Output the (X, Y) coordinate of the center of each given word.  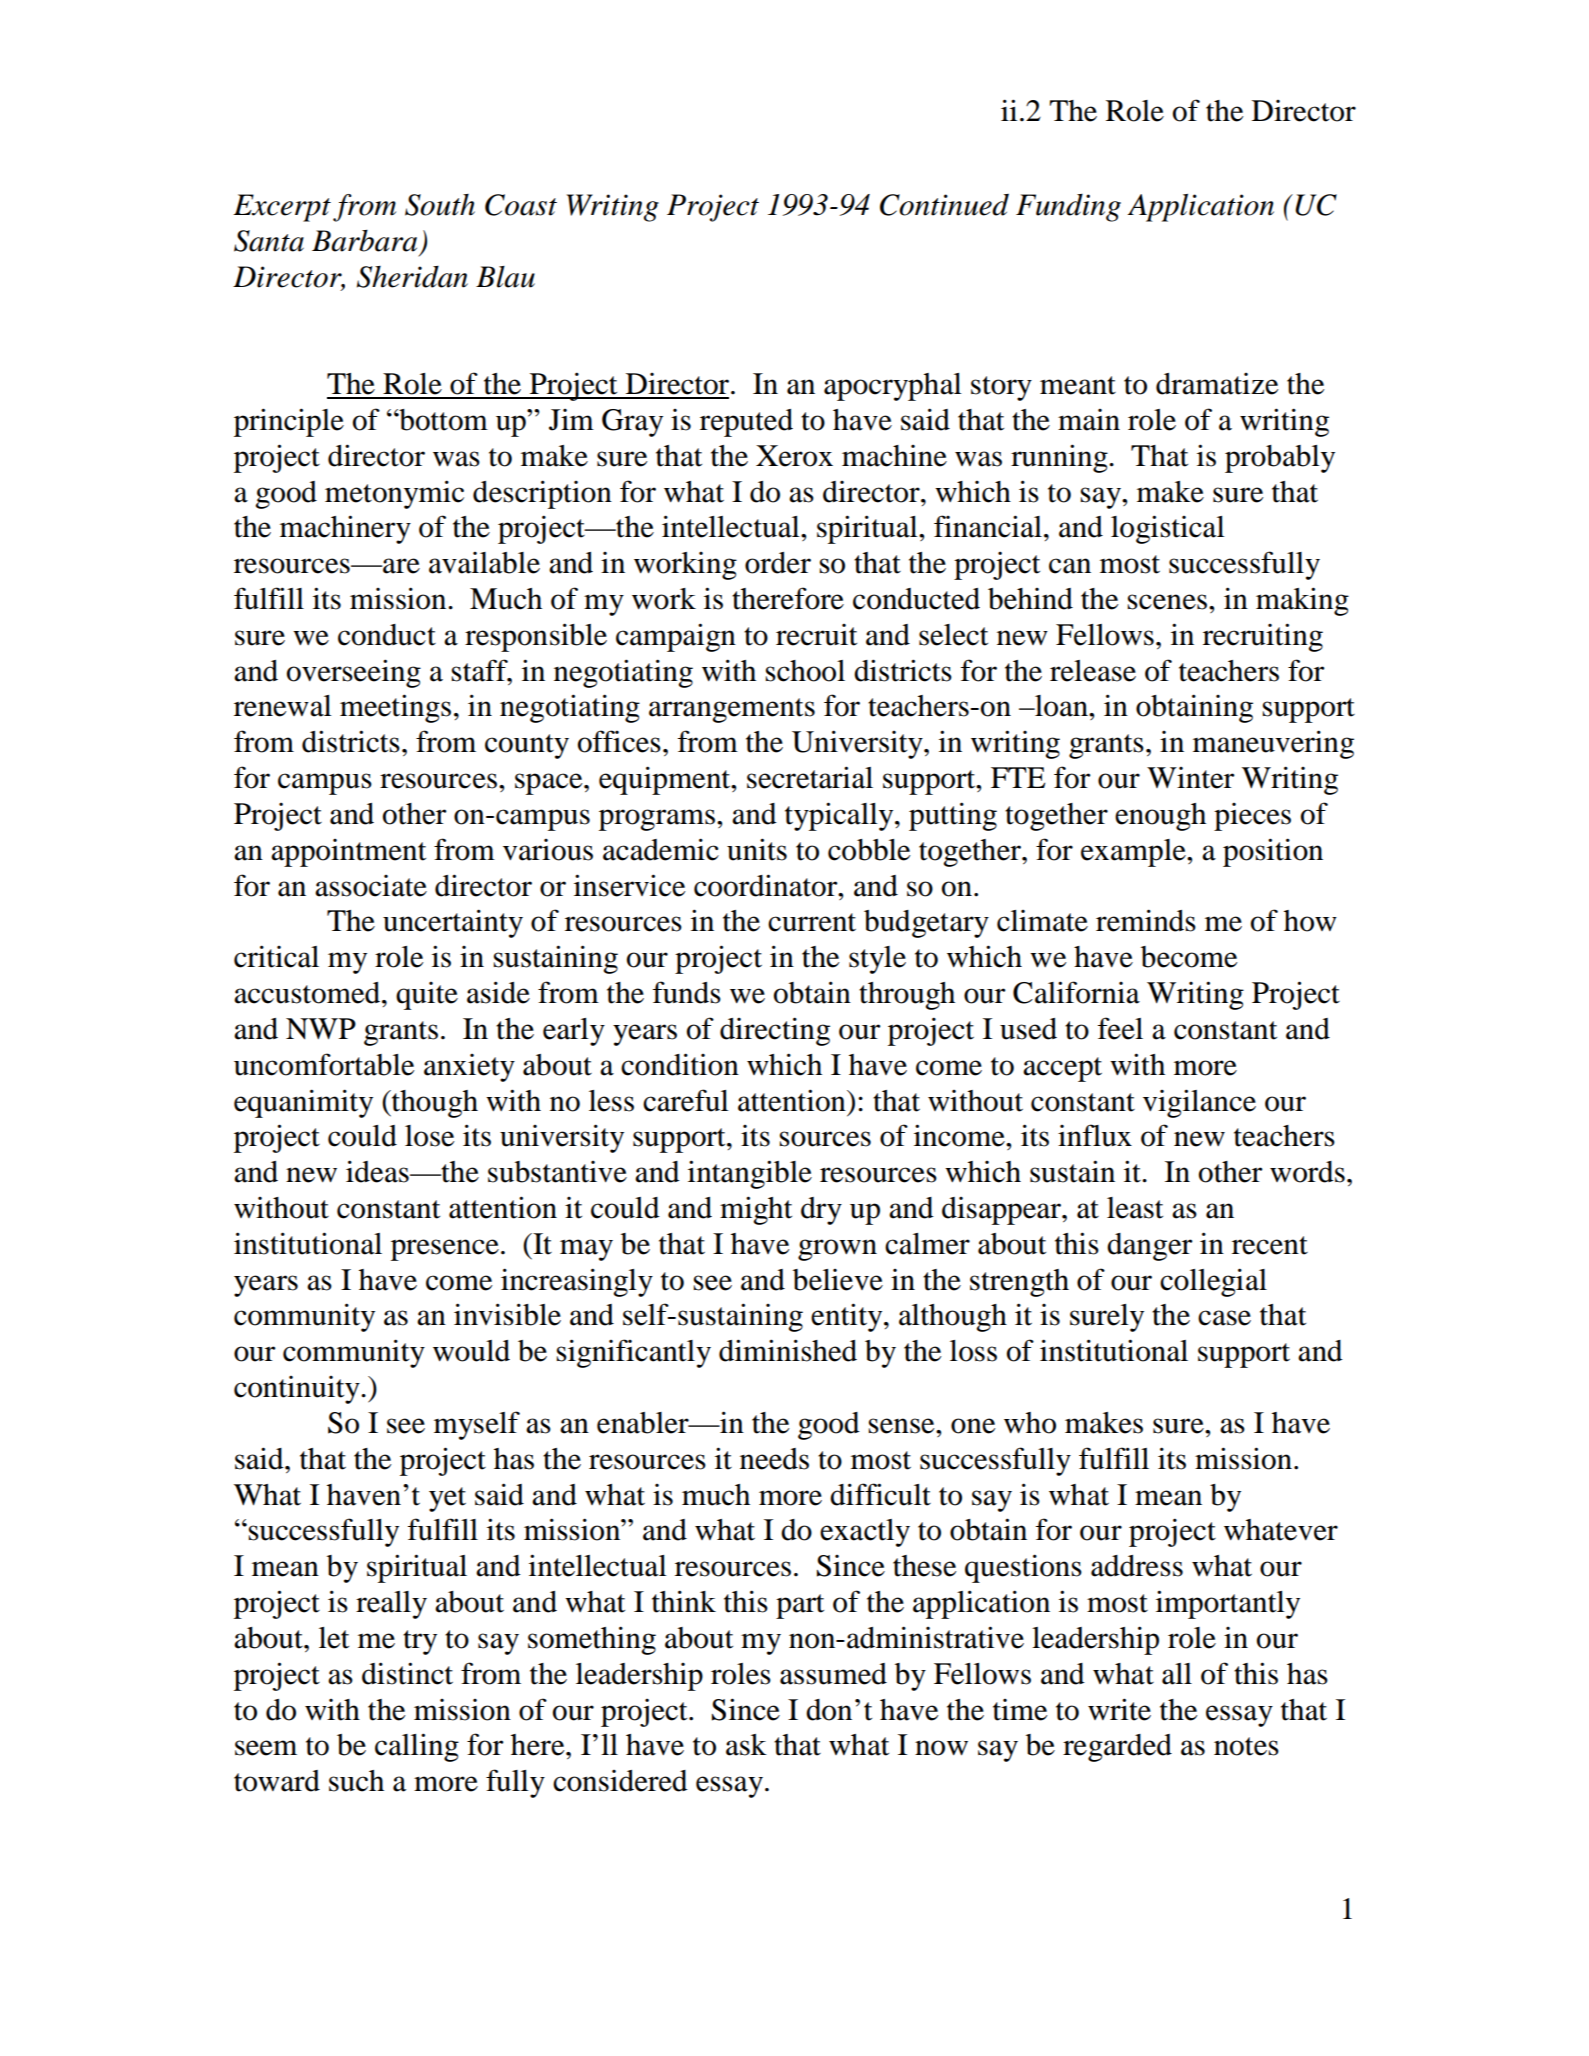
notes (1246, 1746)
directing (775, 1031)
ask (746, 1745)
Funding (1068, 208)
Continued (944, 205)
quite (427, 996)
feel (1120, 1028)
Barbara (364, 240)
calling (417, 1747)
